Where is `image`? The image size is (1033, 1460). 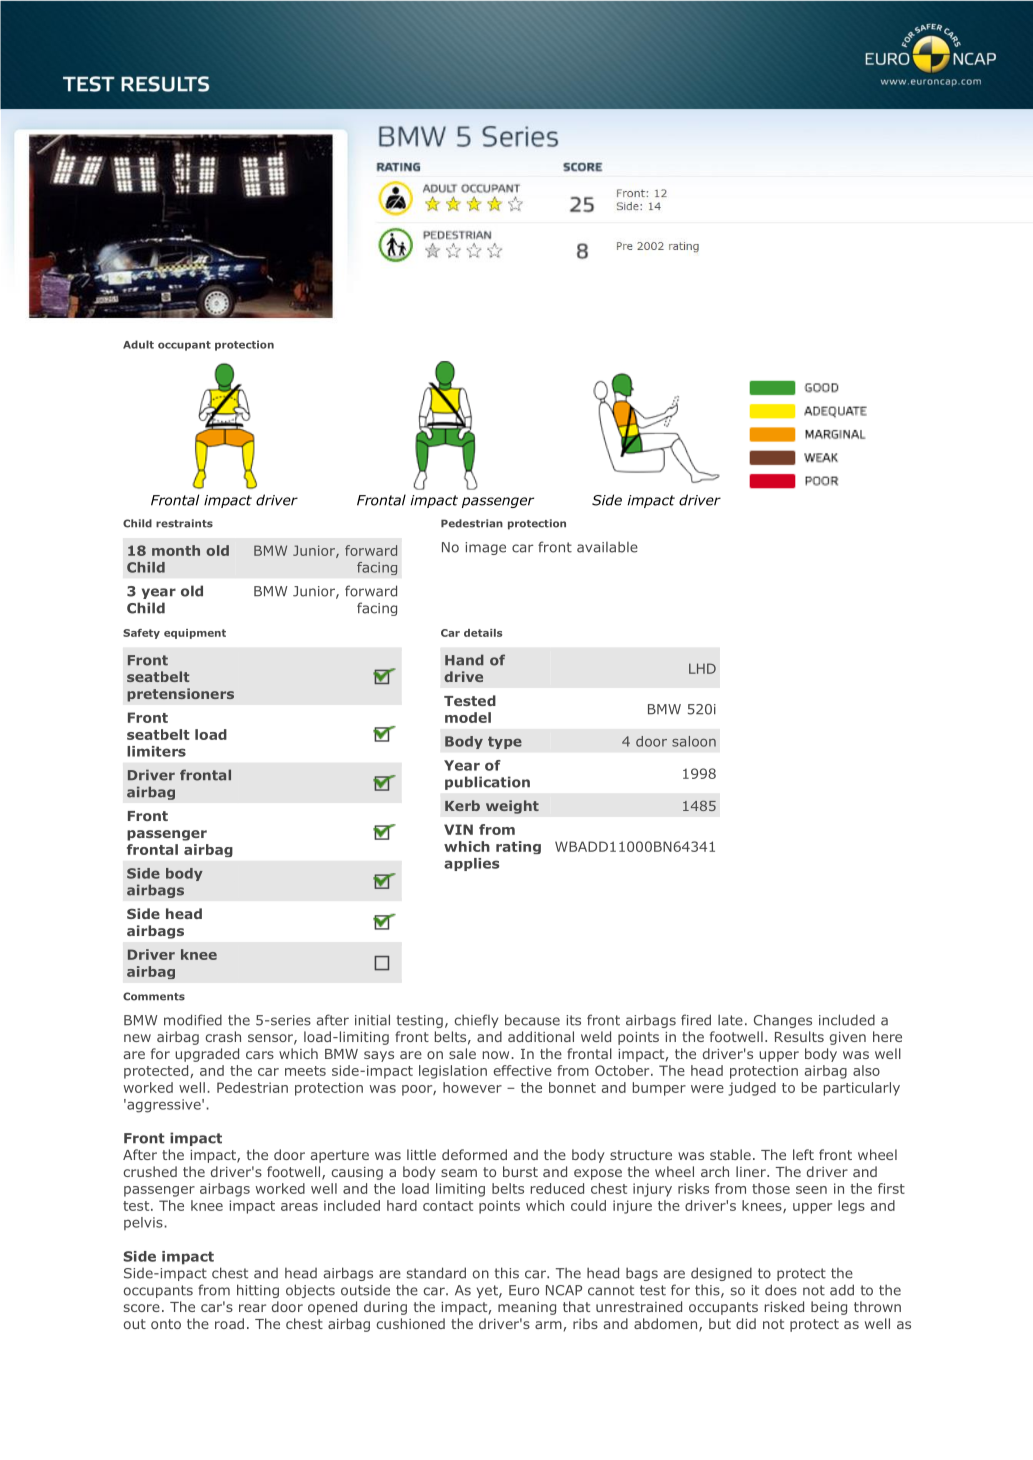
image is located at coordinates (485, 548).
